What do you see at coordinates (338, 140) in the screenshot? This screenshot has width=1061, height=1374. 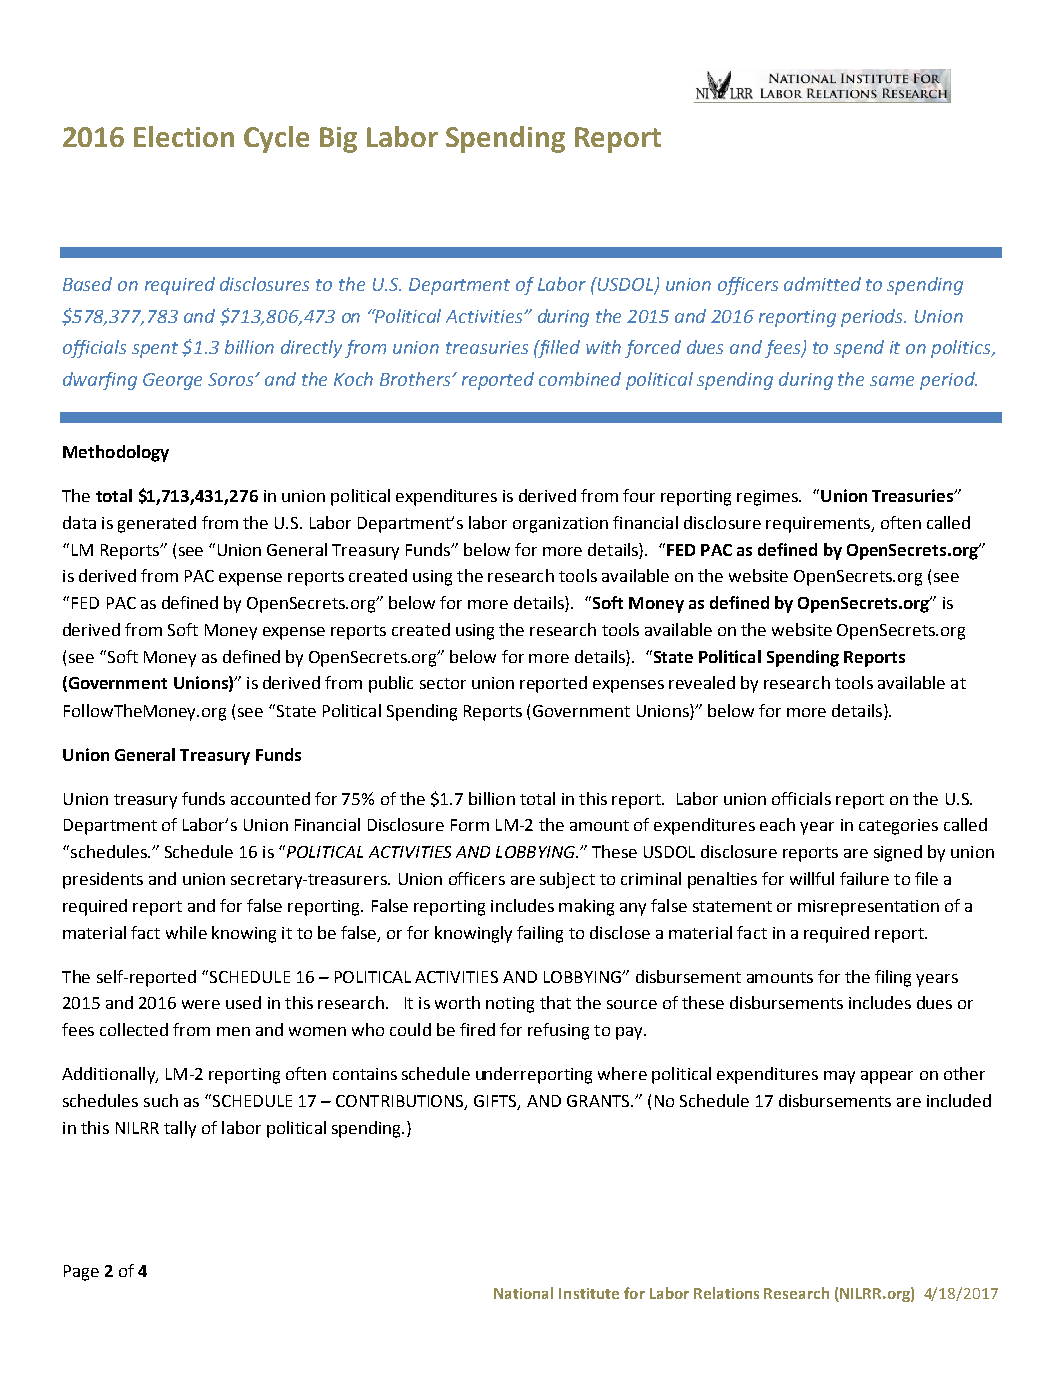 I see `Big` at bounding box center [338, 140].
